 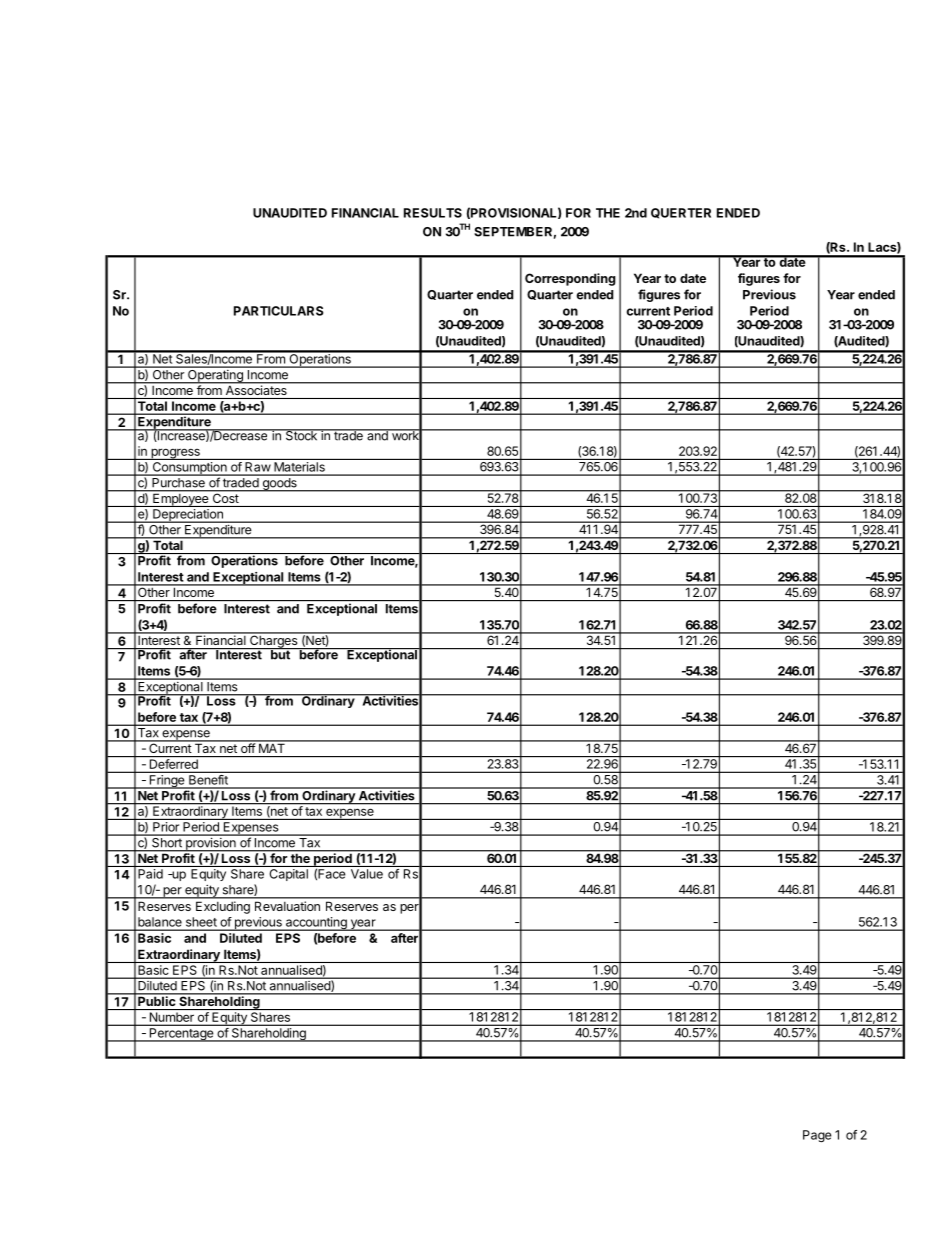 I want to click on Value, so click(x=367, y=874).
